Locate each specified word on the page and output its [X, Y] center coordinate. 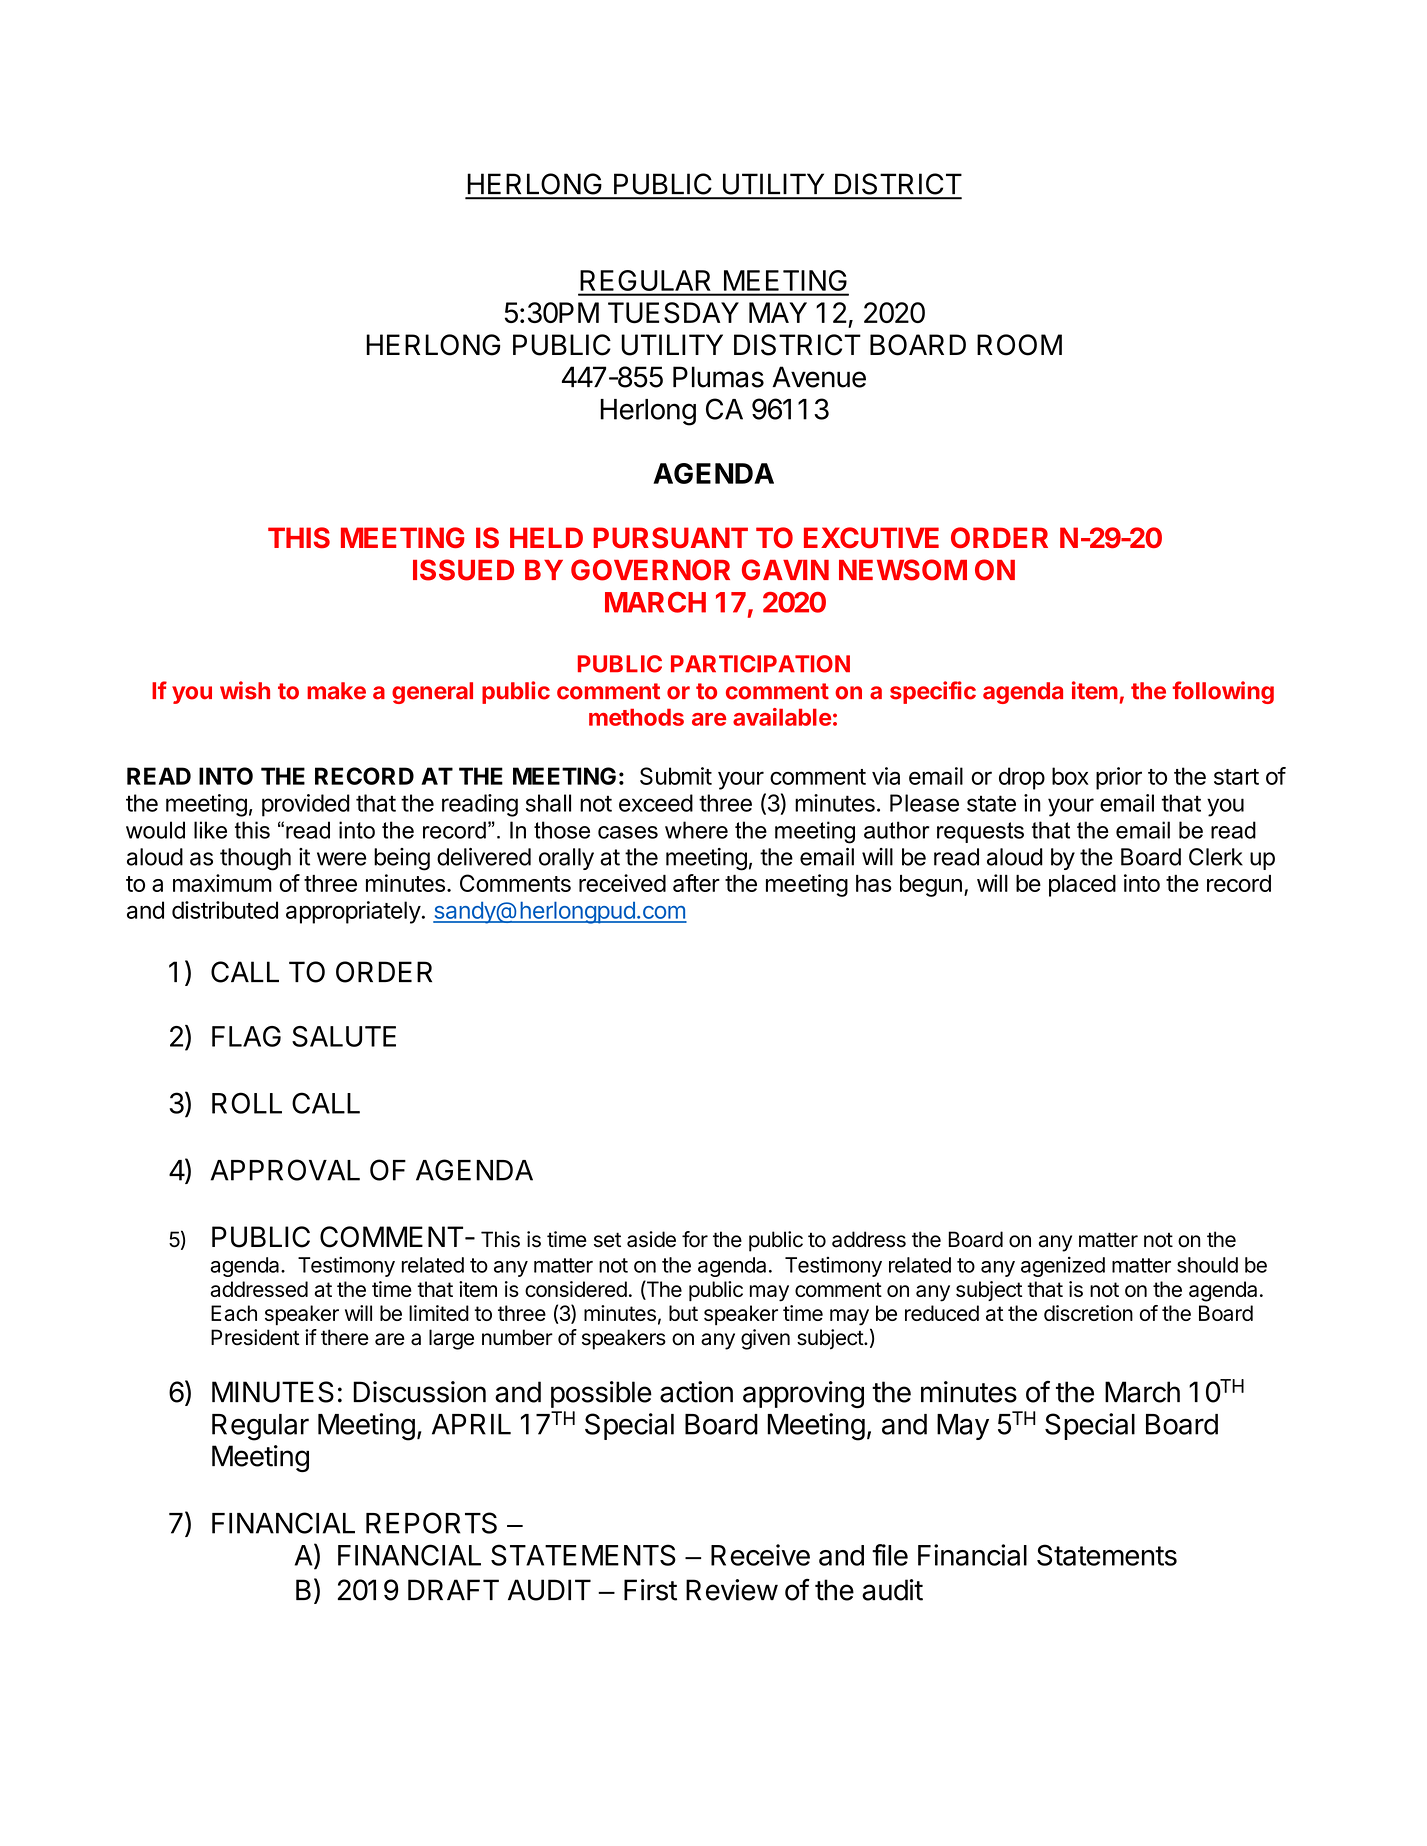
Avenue [819, 377]
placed [1082, 886]
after [696, 883]
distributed [225, 910]
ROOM [1019, 345]
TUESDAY [673, 313]
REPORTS [431, 1523]
